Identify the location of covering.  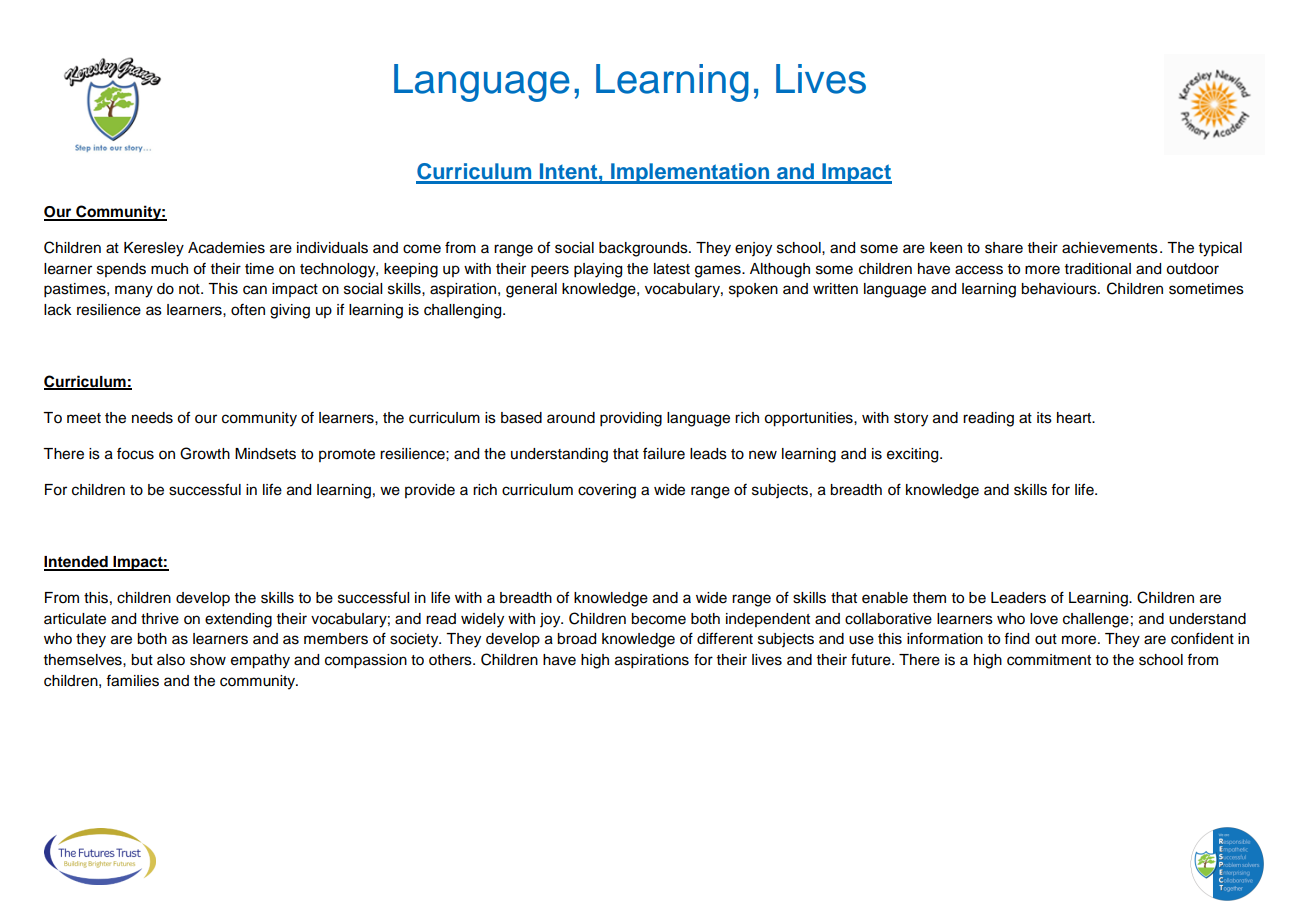
(607, 491).
